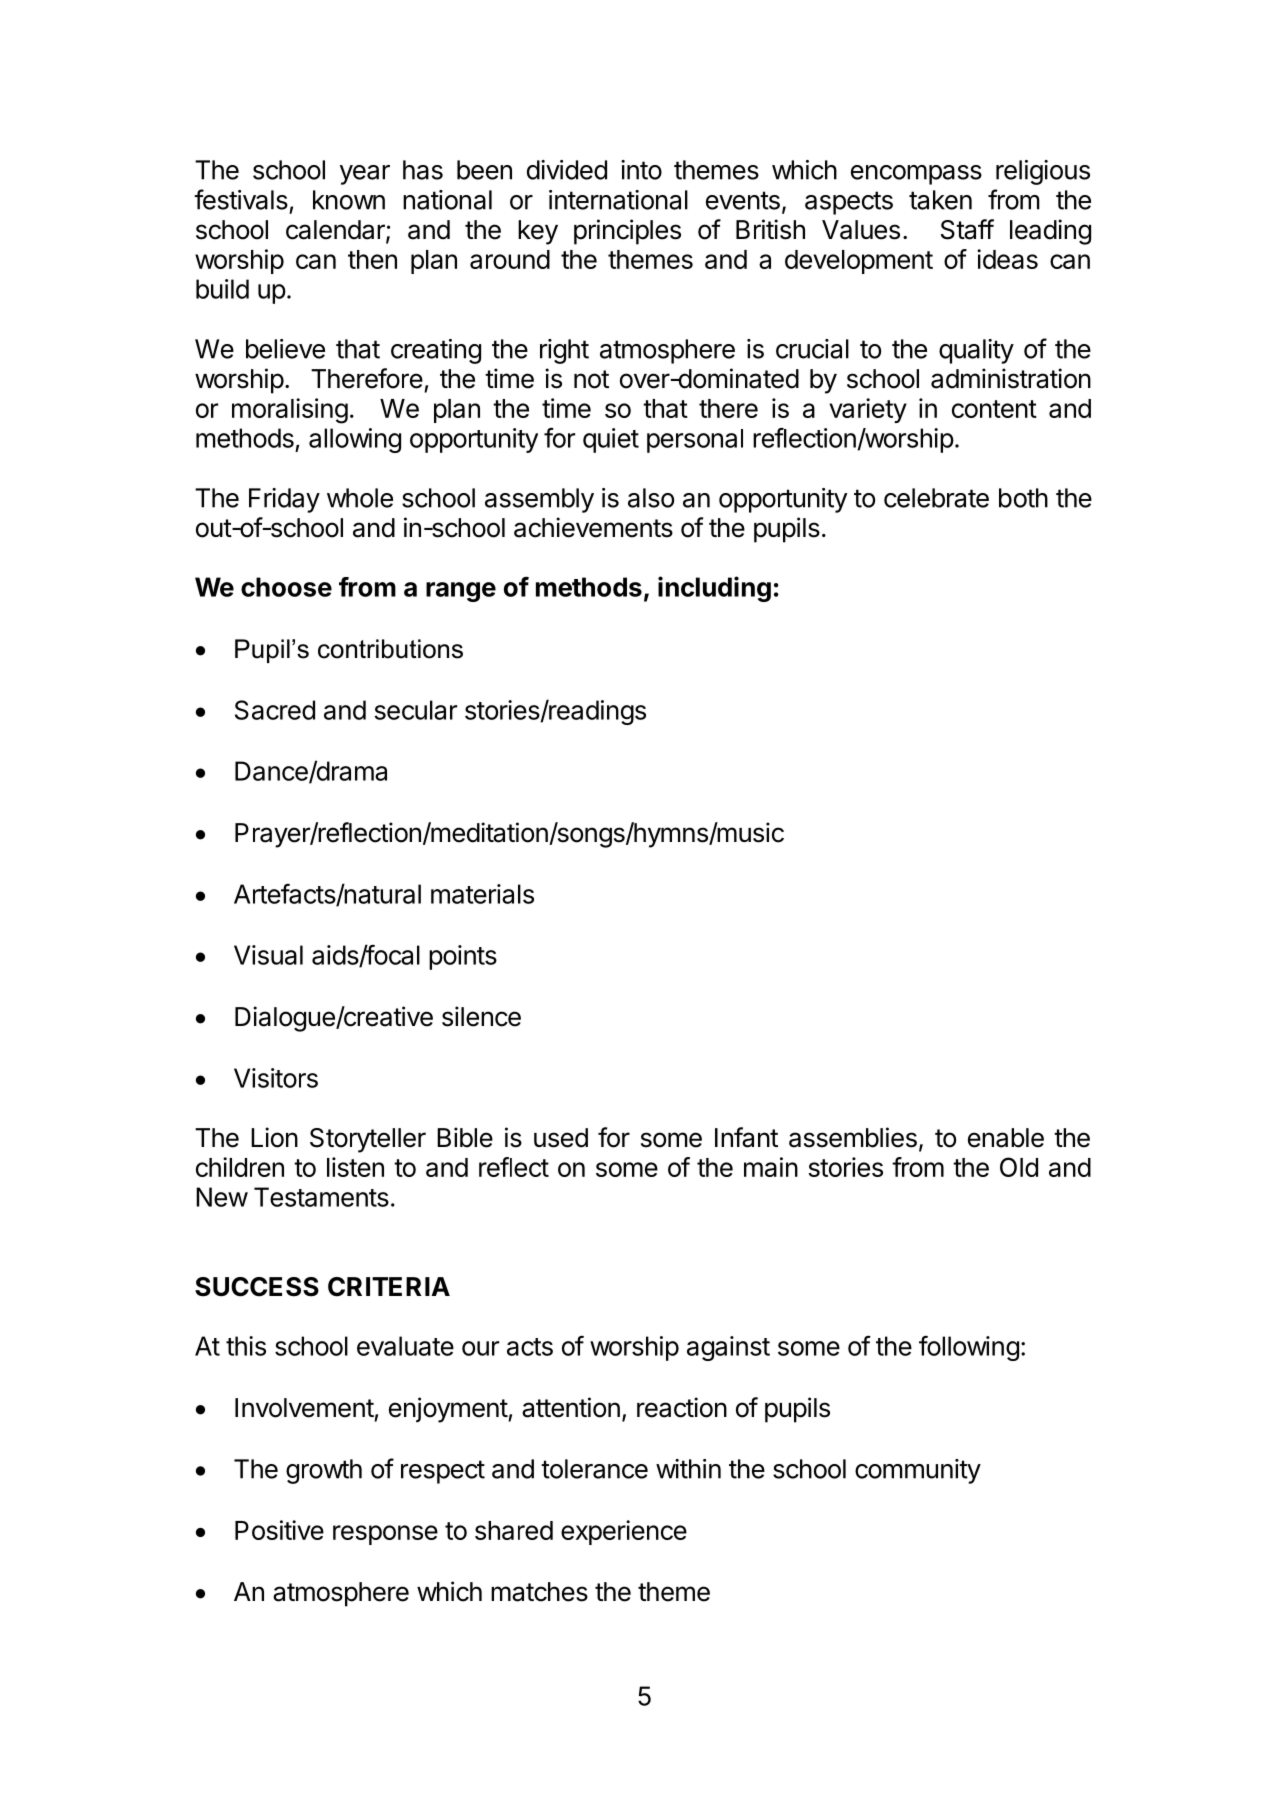 The height and width of the screenshot is (1818, 1286). Describe the element at coordinates (349, 200) in the screenshot. I see `known` at that location.
